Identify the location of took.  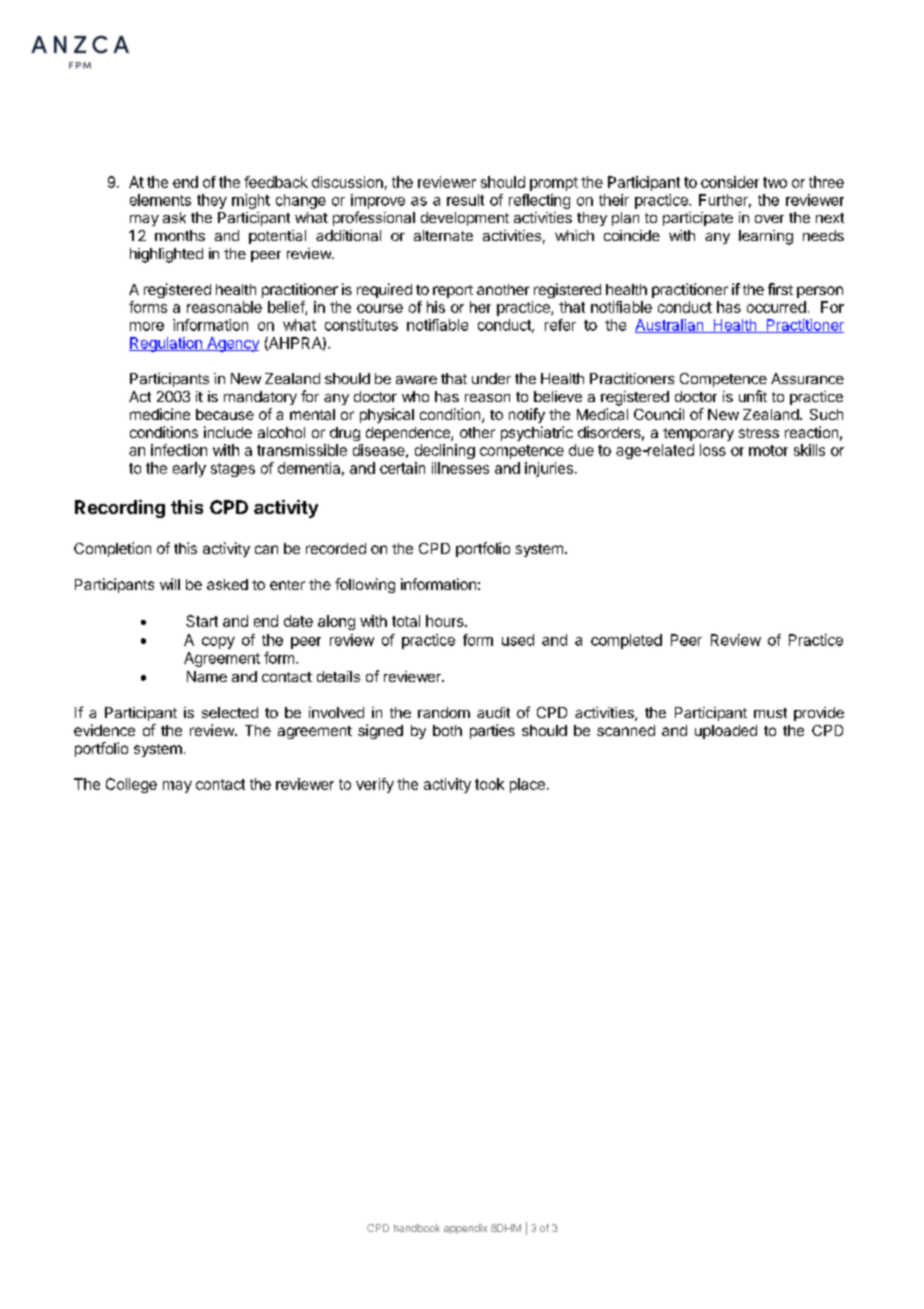
(489, 784).
